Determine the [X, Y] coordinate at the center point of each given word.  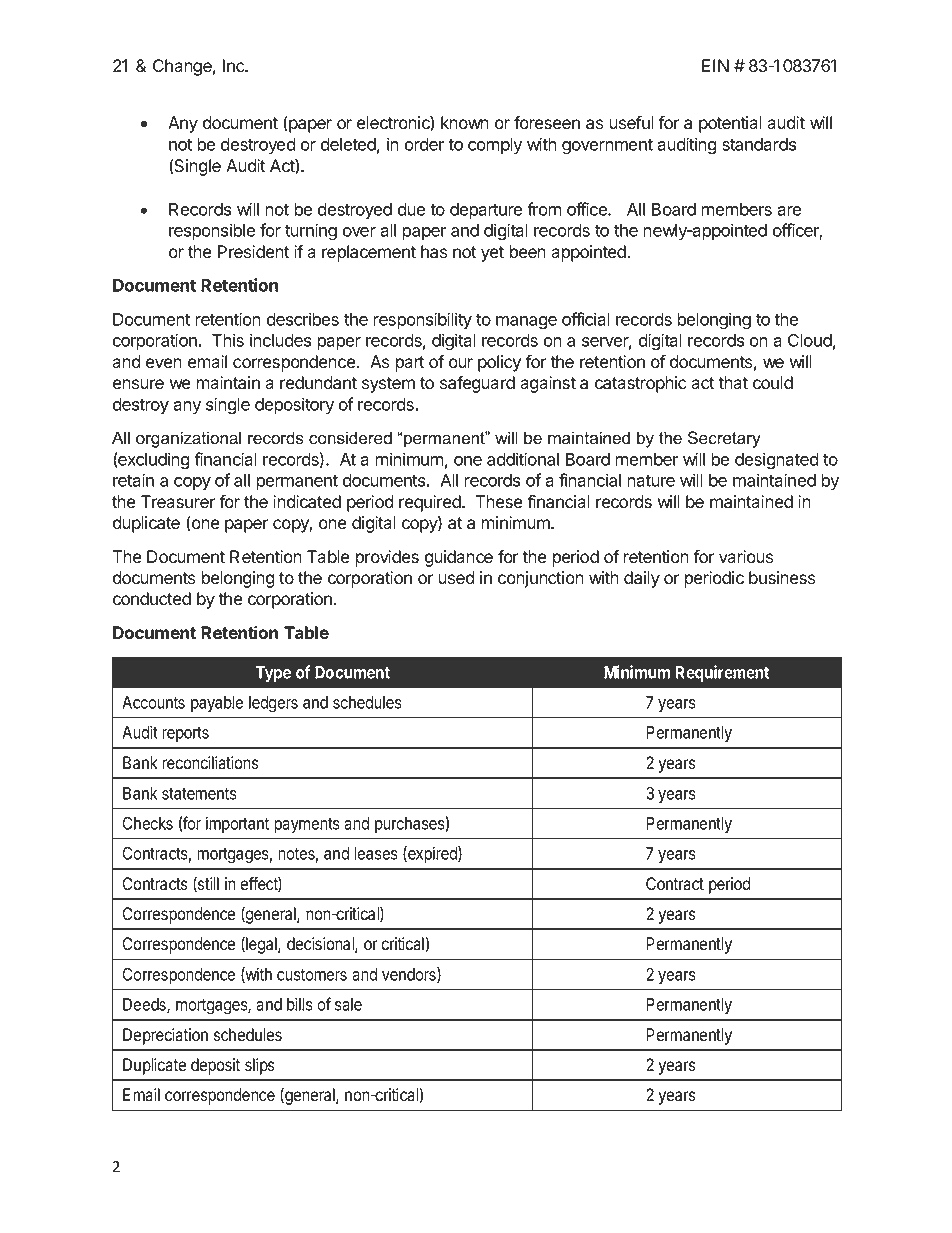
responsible [212, 231]
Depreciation [165, 1036]
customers [312, 975]
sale [348, 1004]
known [465, 123]
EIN [715, 65]
